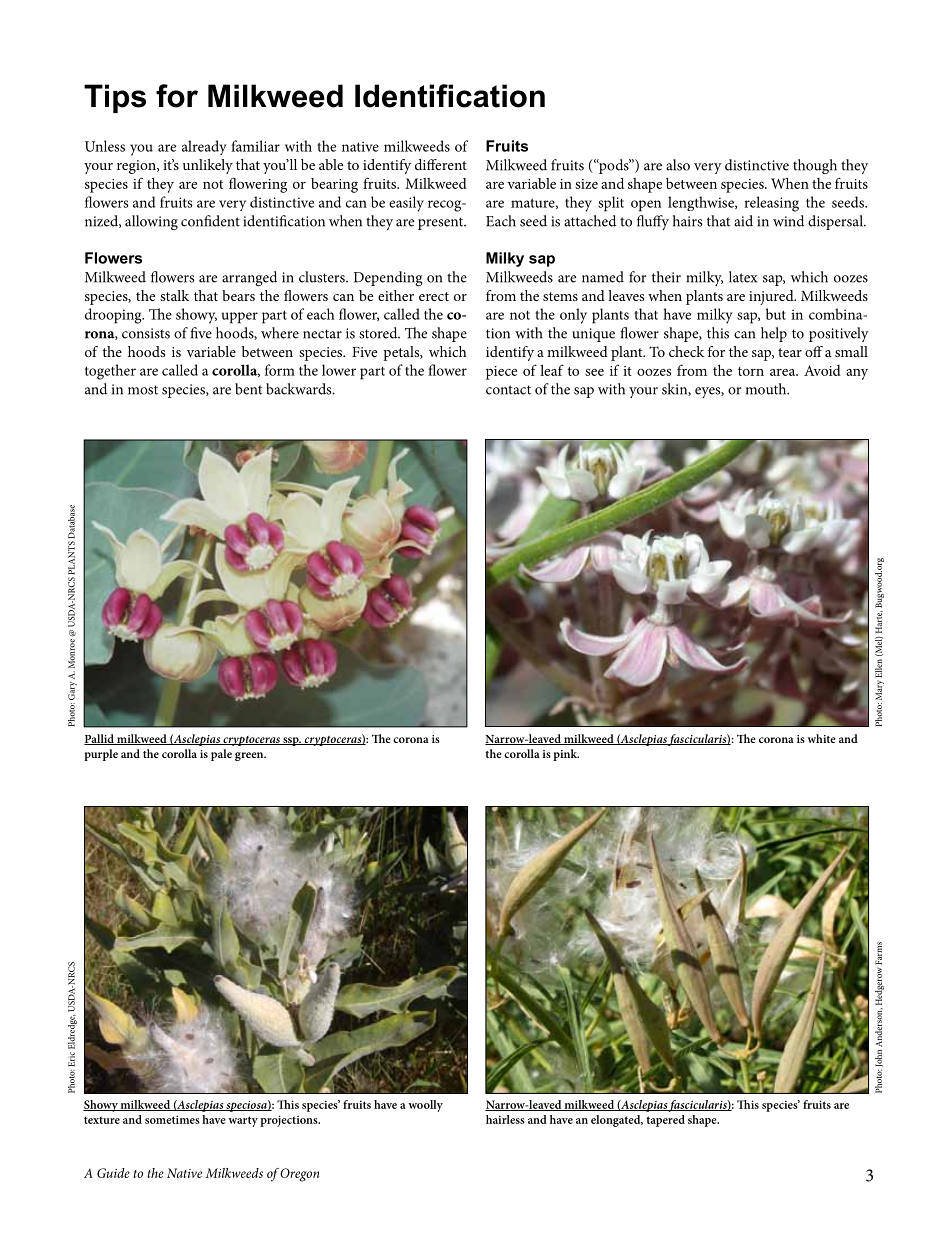 This screenshot has width=952, height=1233. I want to click on woolly, so click(425, 1106).
